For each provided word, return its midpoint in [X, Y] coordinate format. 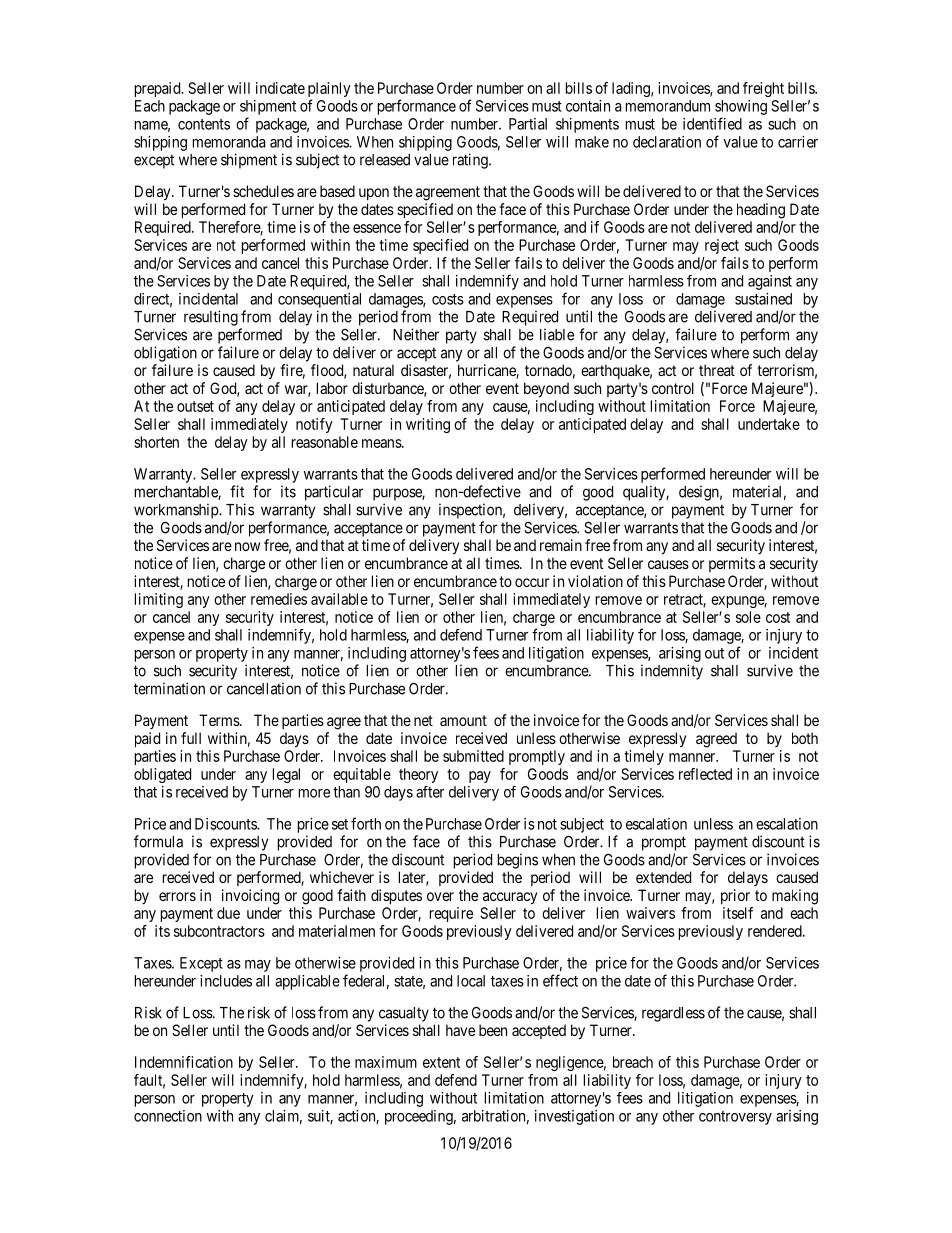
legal [286, 775]
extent [441, 1062]
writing [428, 425]
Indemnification [184, 1062]
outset [195, 406]
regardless [673, 1014]
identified [712, 123]
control [673, 388]
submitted [473, 756]
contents [204, 124]
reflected [705, 774]
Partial [528, 124]
